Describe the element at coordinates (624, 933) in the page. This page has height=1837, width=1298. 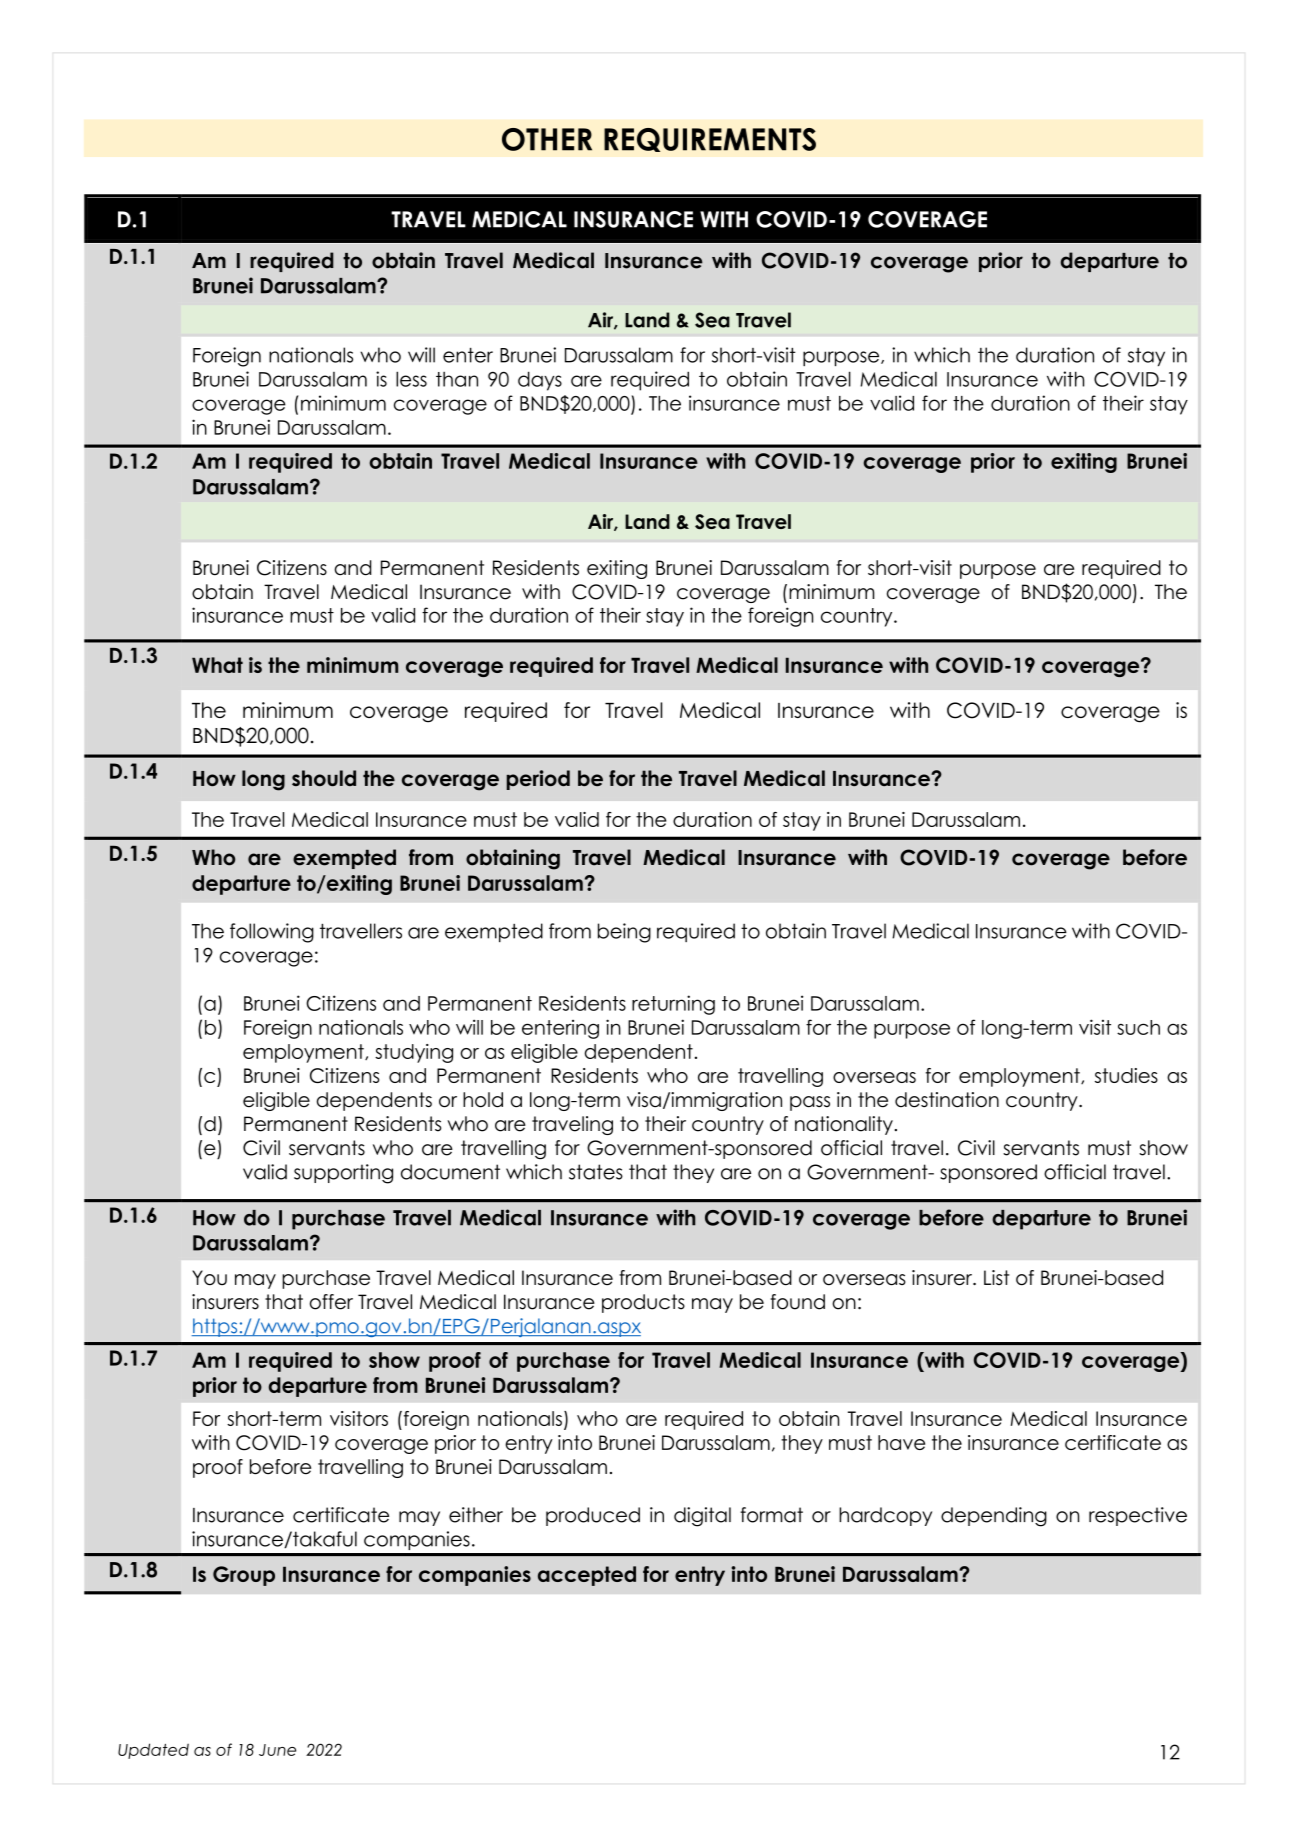
I see `being` at that location.
